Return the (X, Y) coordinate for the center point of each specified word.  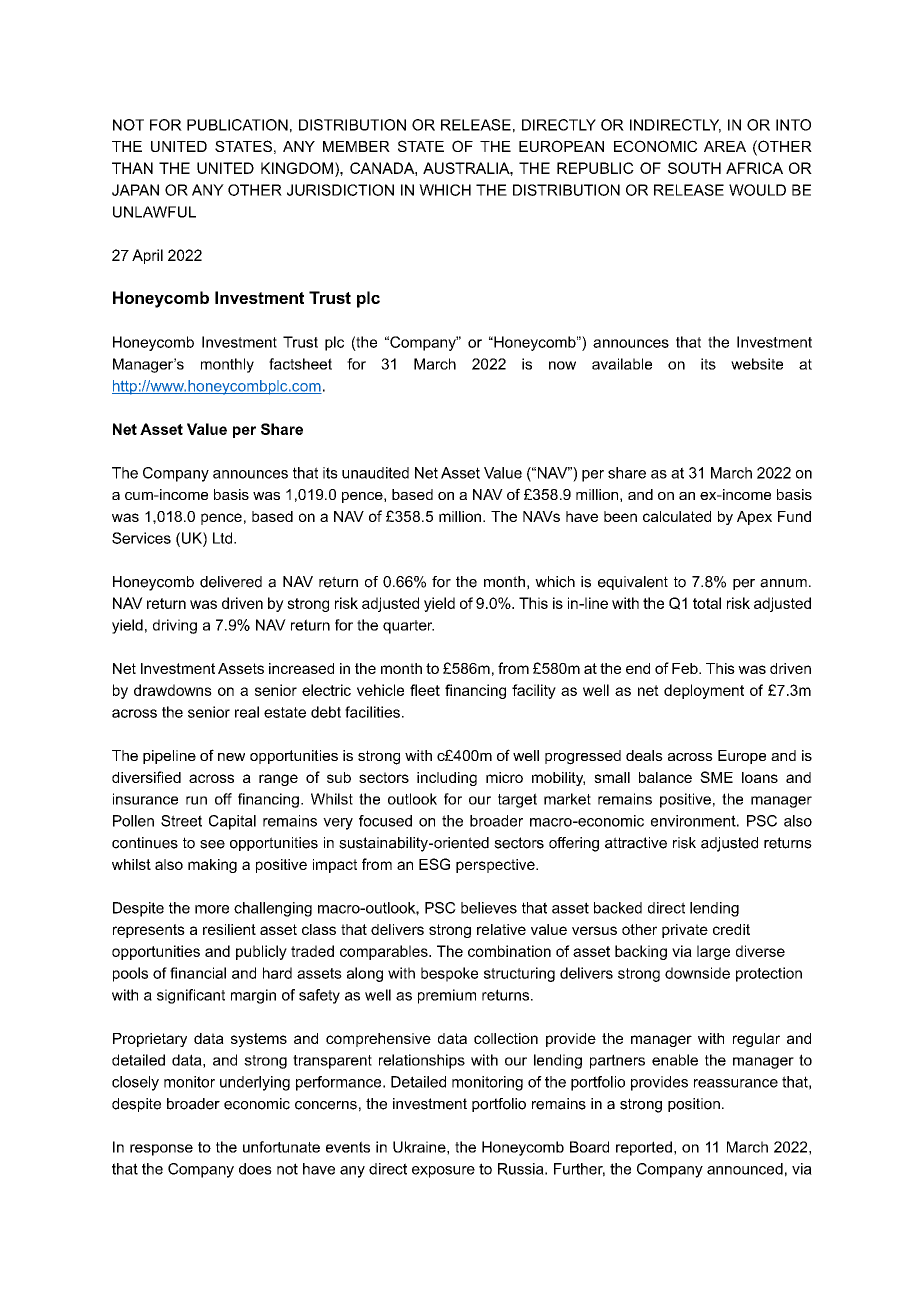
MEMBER (356, 146)
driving (175, 626)
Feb (686, 668)
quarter (408, 627)
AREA (725, 146)
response (161, 1150)
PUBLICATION (237, 125)
